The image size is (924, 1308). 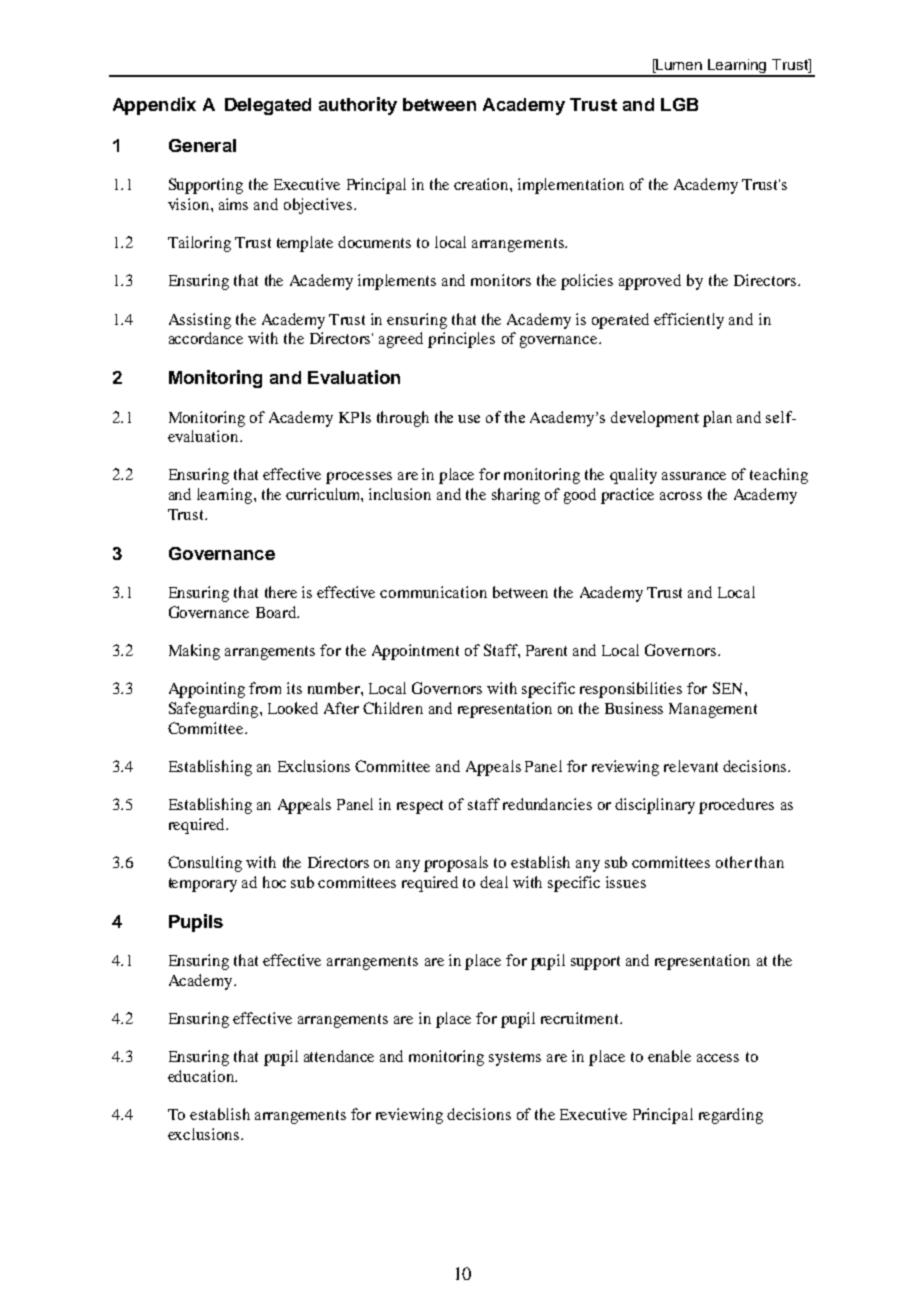 What do you see at coordinates (202, 1076) in the image?
I see `education` at bounding box center [202, 1076].
